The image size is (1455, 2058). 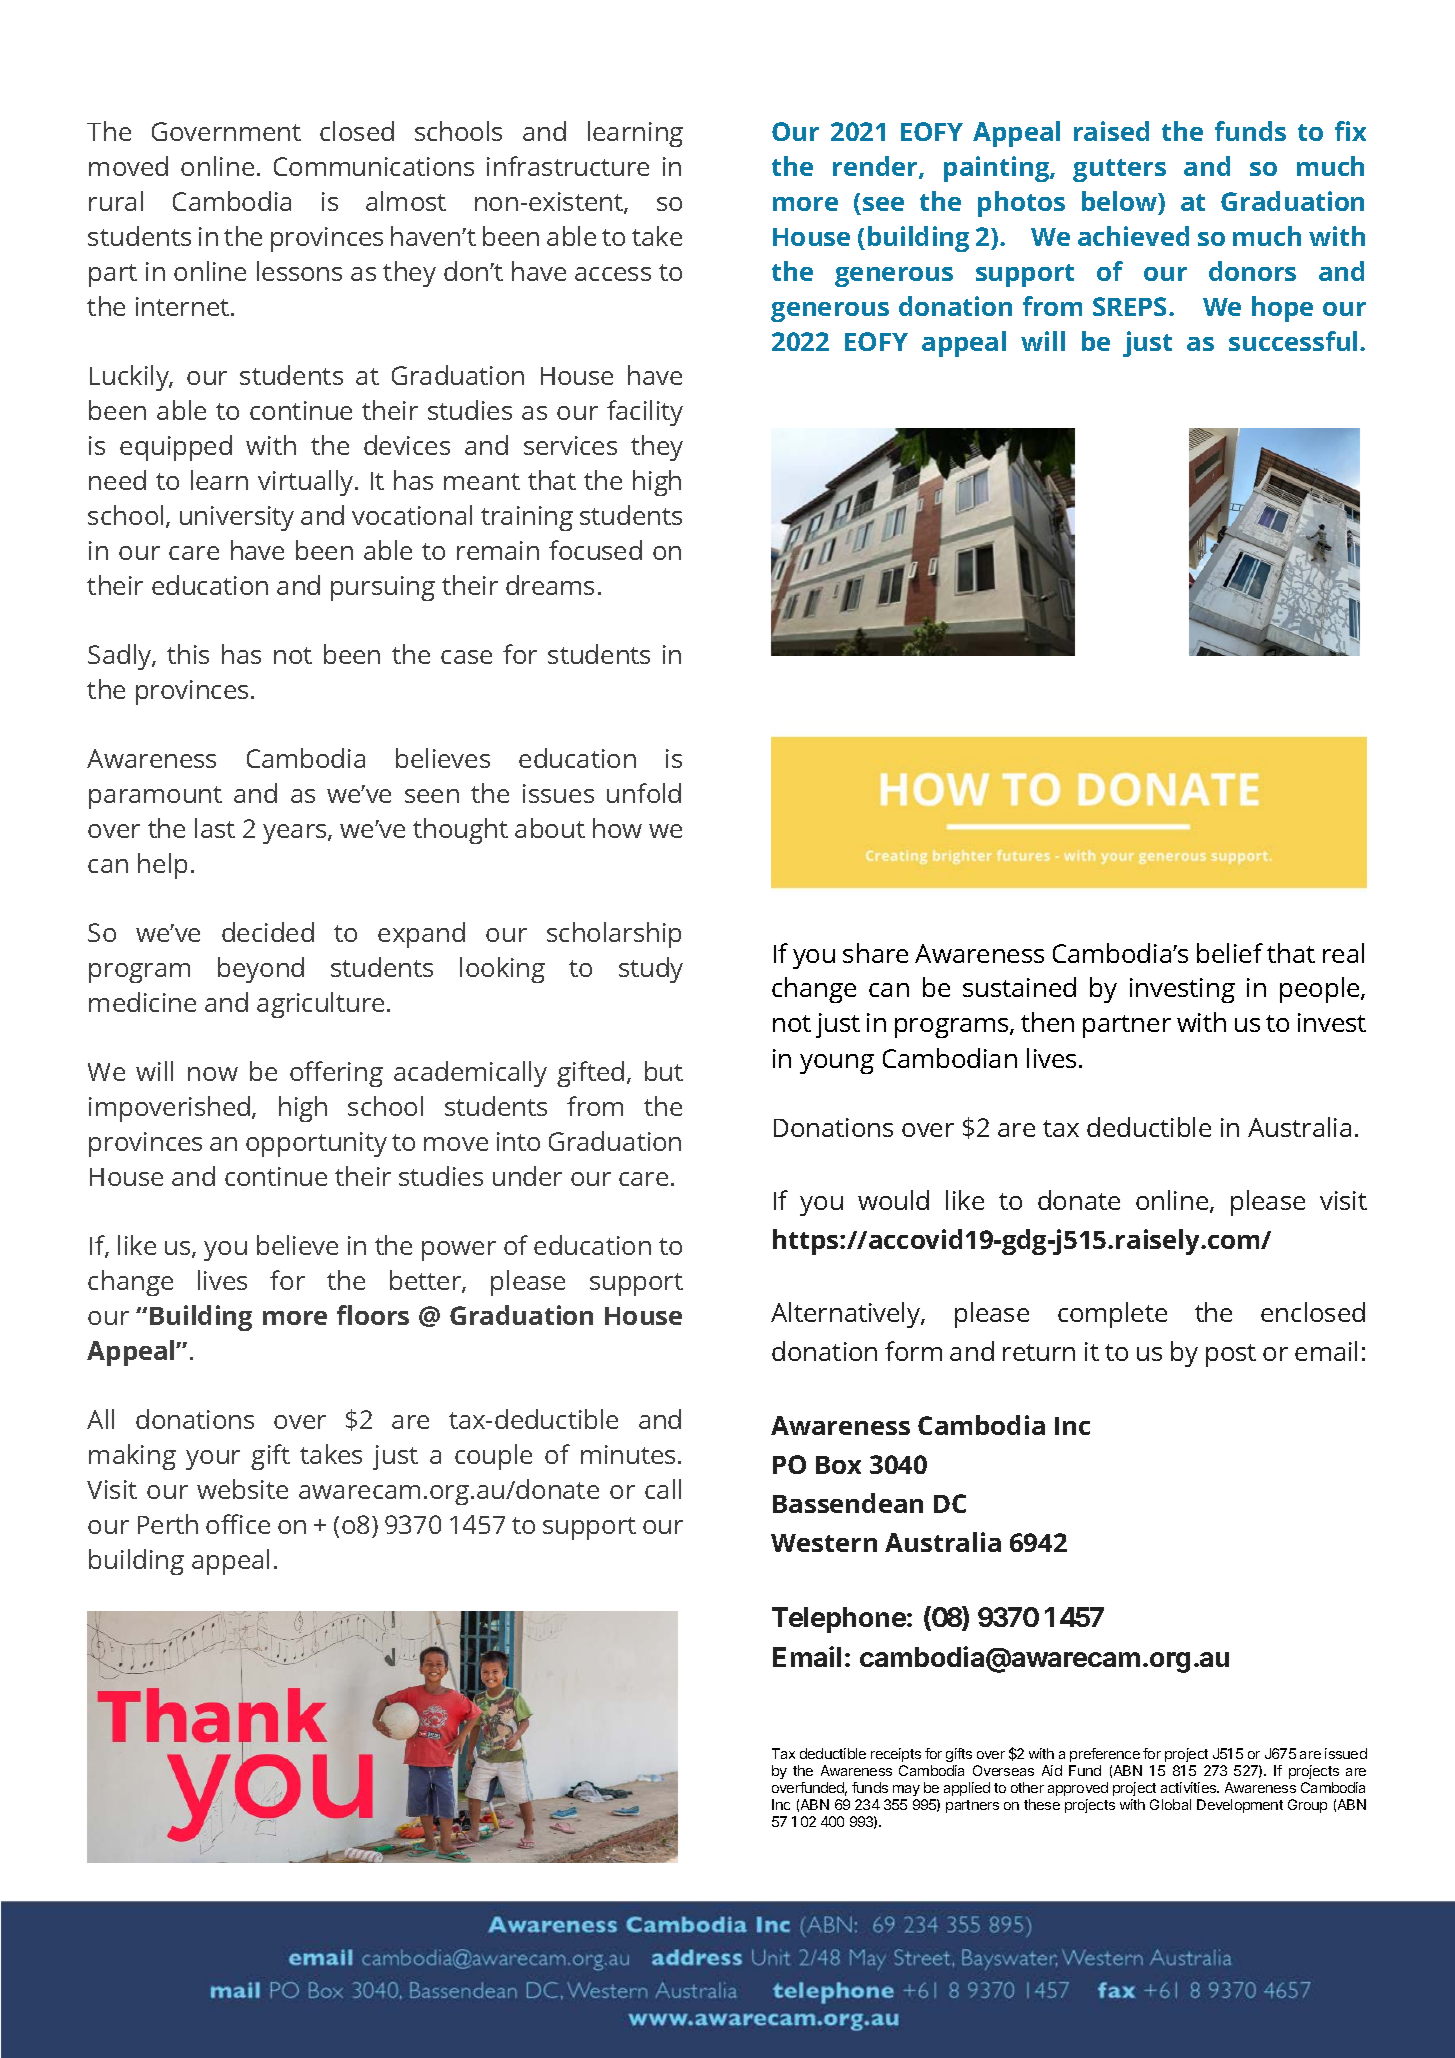 What do you see at coordinates (664, 1071) in the screenshot?
I see `but` at bounding box center [664, 1071].
